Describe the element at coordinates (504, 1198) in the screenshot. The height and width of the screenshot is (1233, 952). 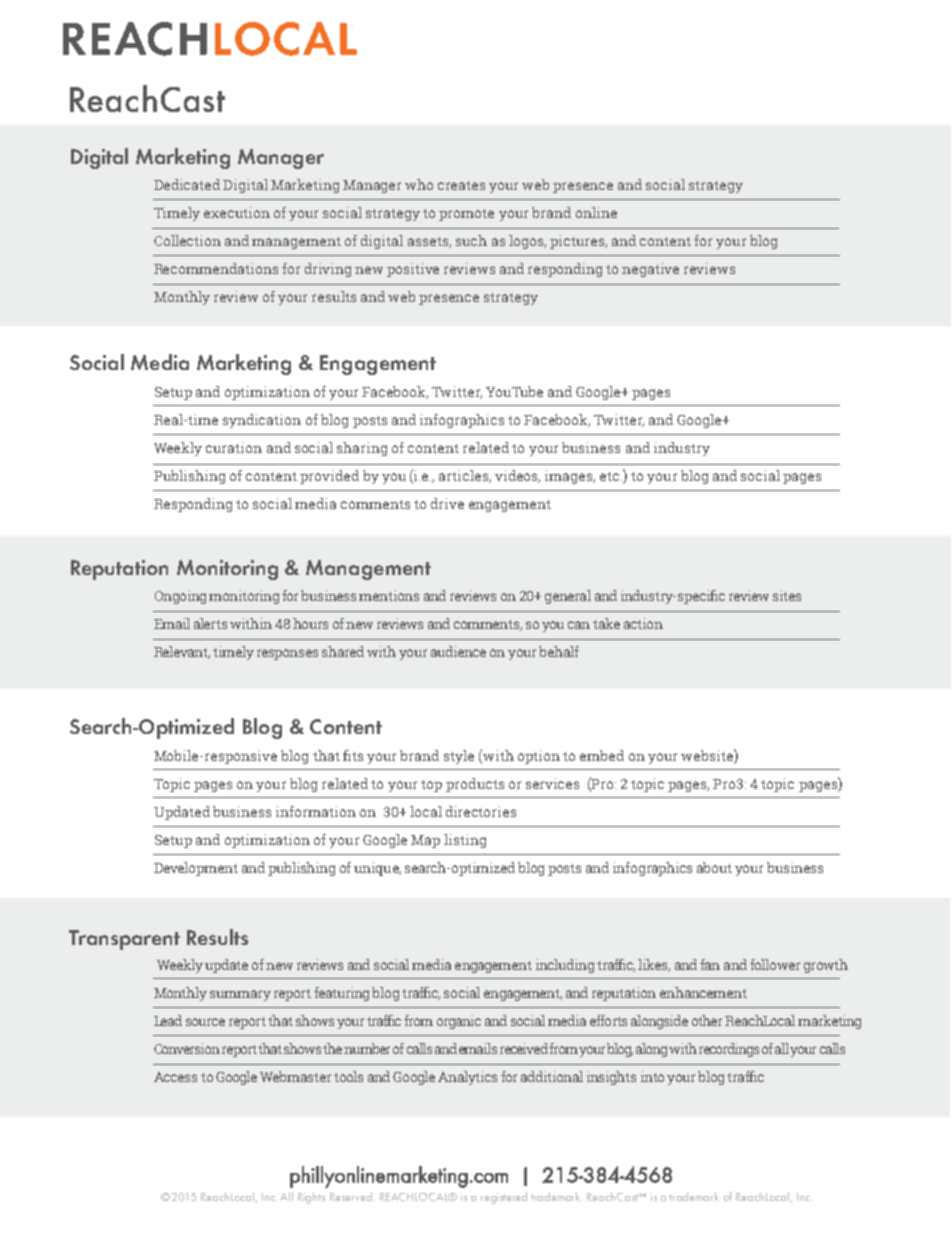
I see `registered` at that location.
